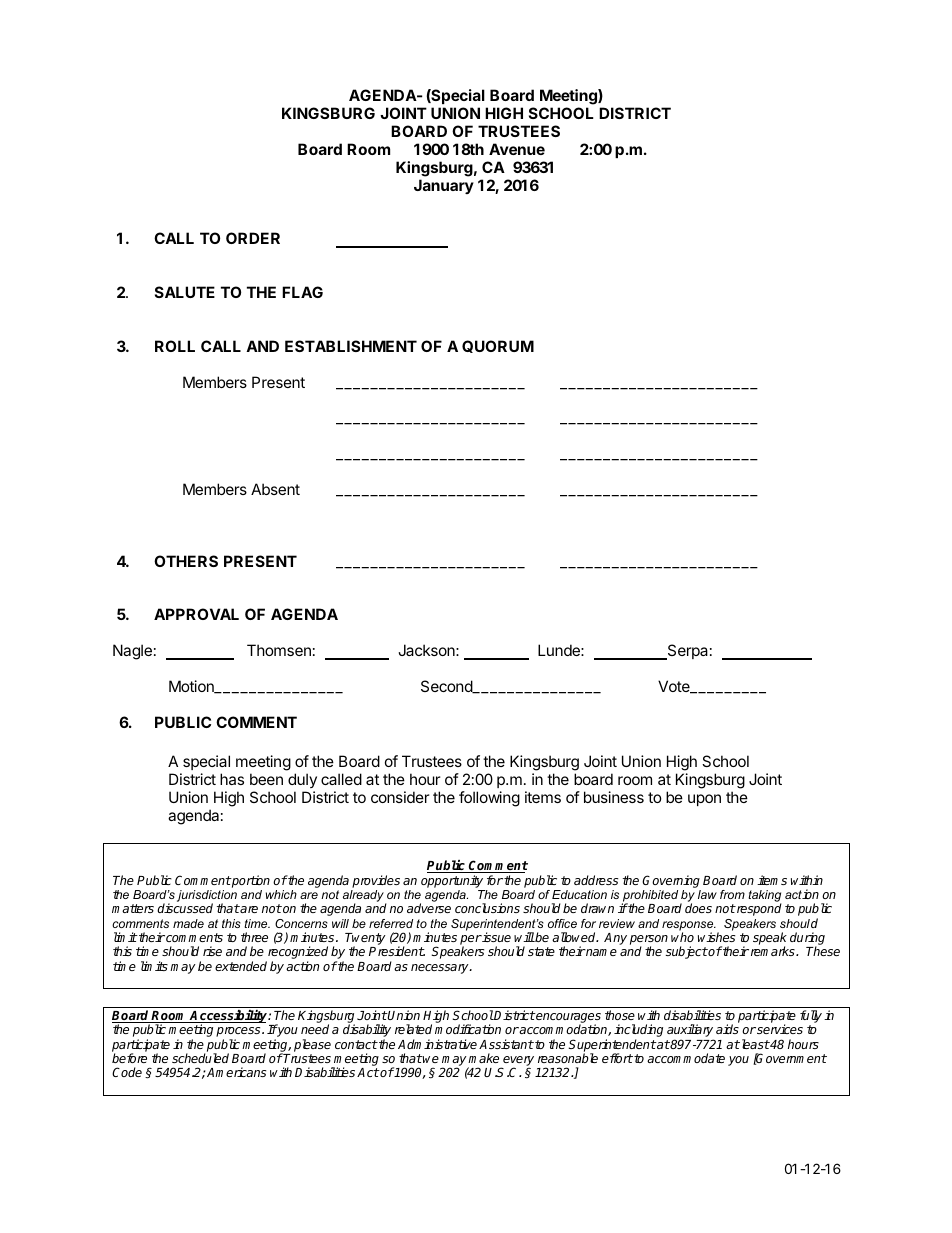 The height and width of the page is (1233, 952). I want to click on Absent, so click(275, 489).
